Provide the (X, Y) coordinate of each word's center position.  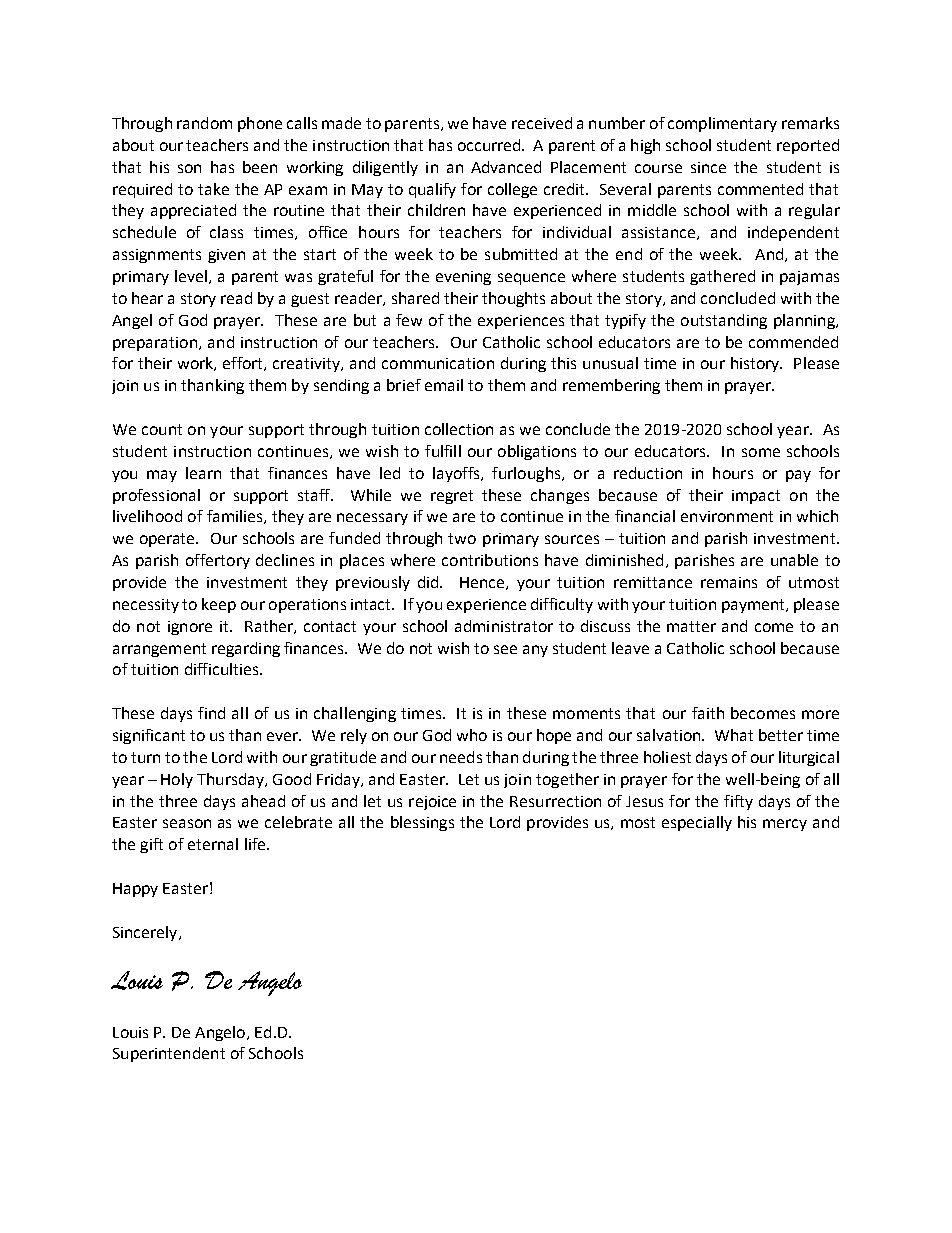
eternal (213, 844)
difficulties (223, 669)
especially (697, 823)
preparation (155, 344)
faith (708, 713)
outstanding (724, 321)
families (236, 517)
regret (452, 497)
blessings (422, 823)
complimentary (722, 124)
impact (756, 497)
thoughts (513, 299)
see (505, 649)
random (204, 123)
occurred (489, 145)
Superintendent (169, 1054)
